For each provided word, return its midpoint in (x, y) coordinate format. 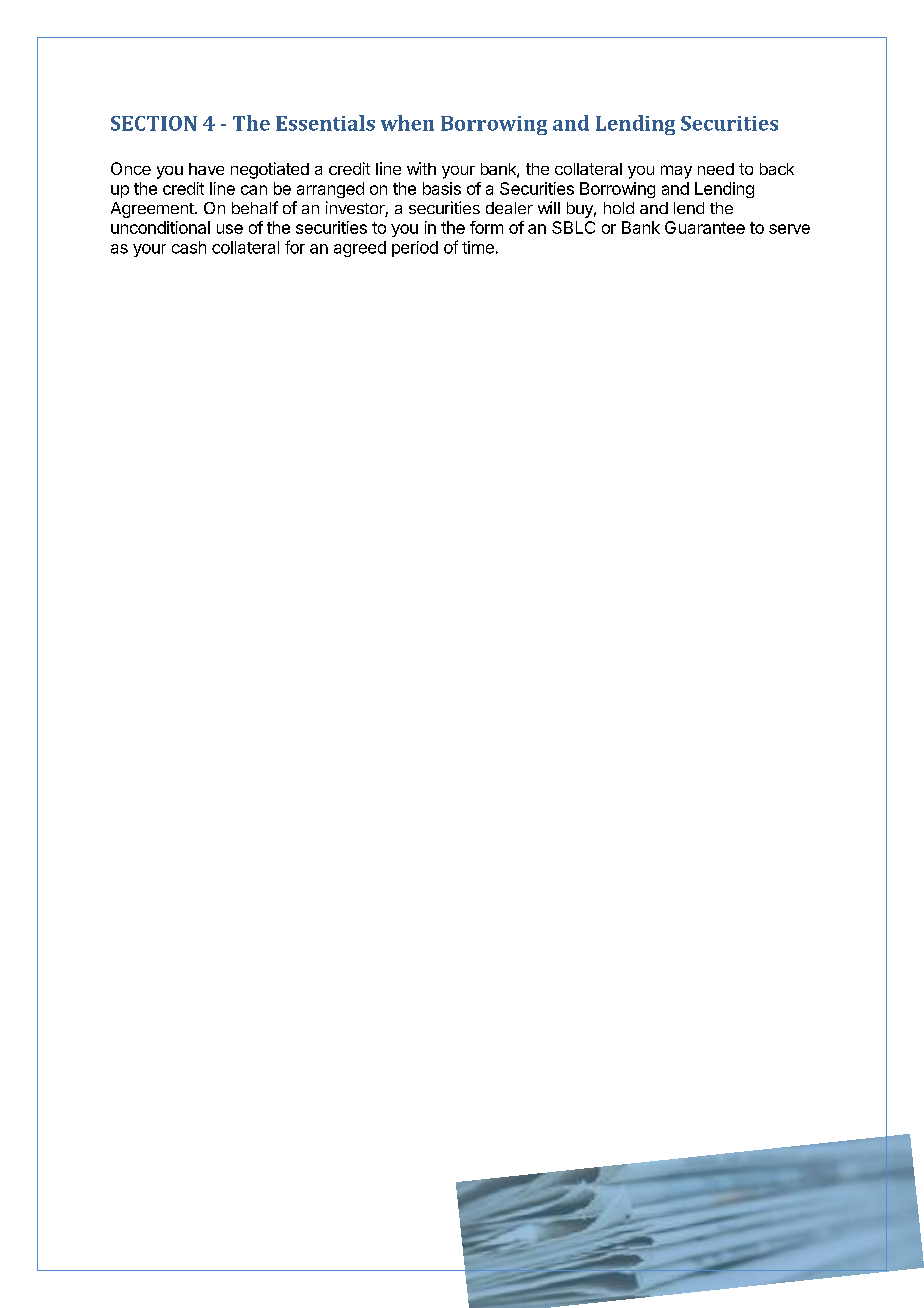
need (716, 169)
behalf (255, 207)
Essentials (325, 123)
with (421, 168)
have (206, 169)
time (478, 247)
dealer (509, 208)
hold (619, 208)
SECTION (154, 123)
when (407, 123)
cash (189, 247)
